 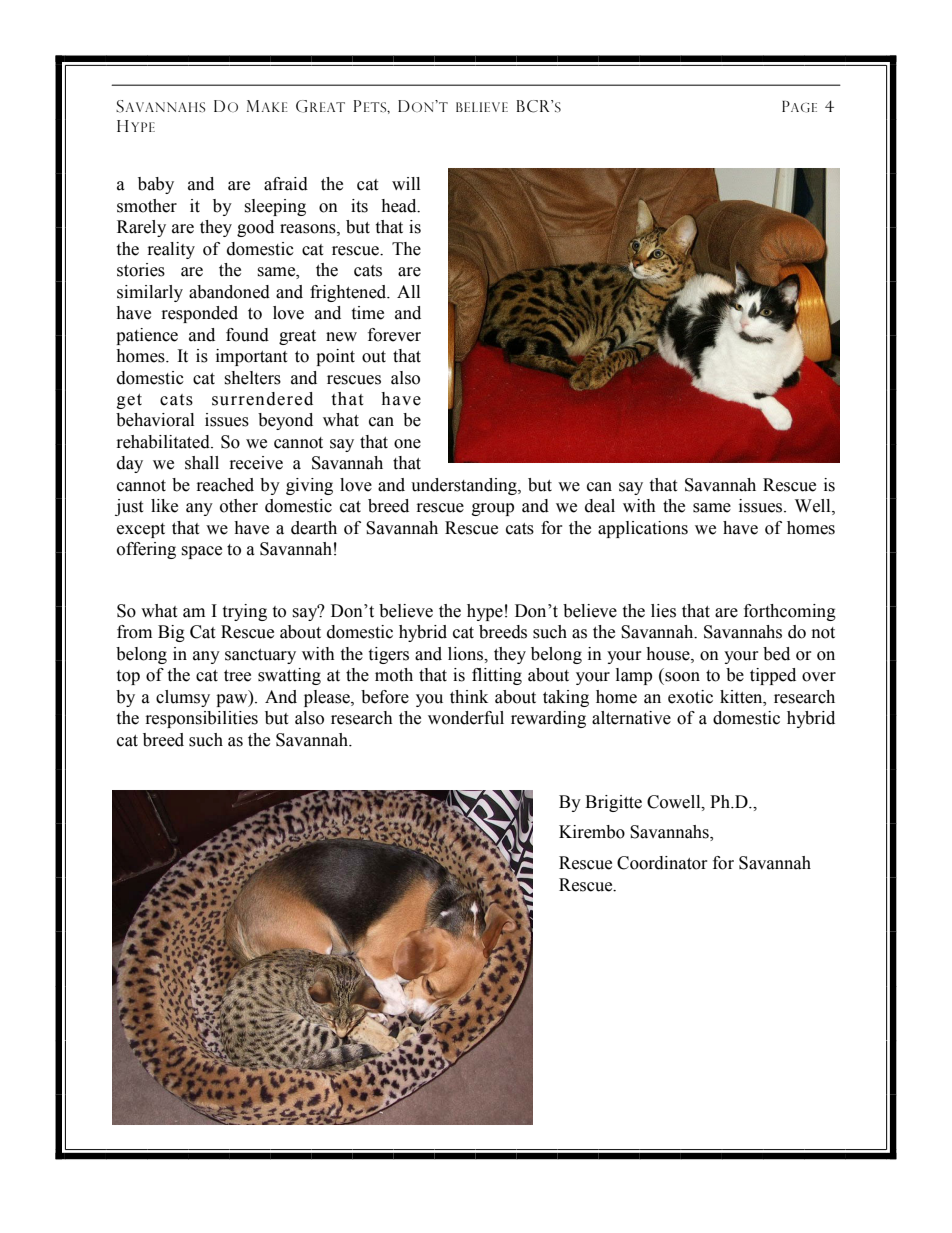 I want to click on flitting, so click(x=497, y=676).
